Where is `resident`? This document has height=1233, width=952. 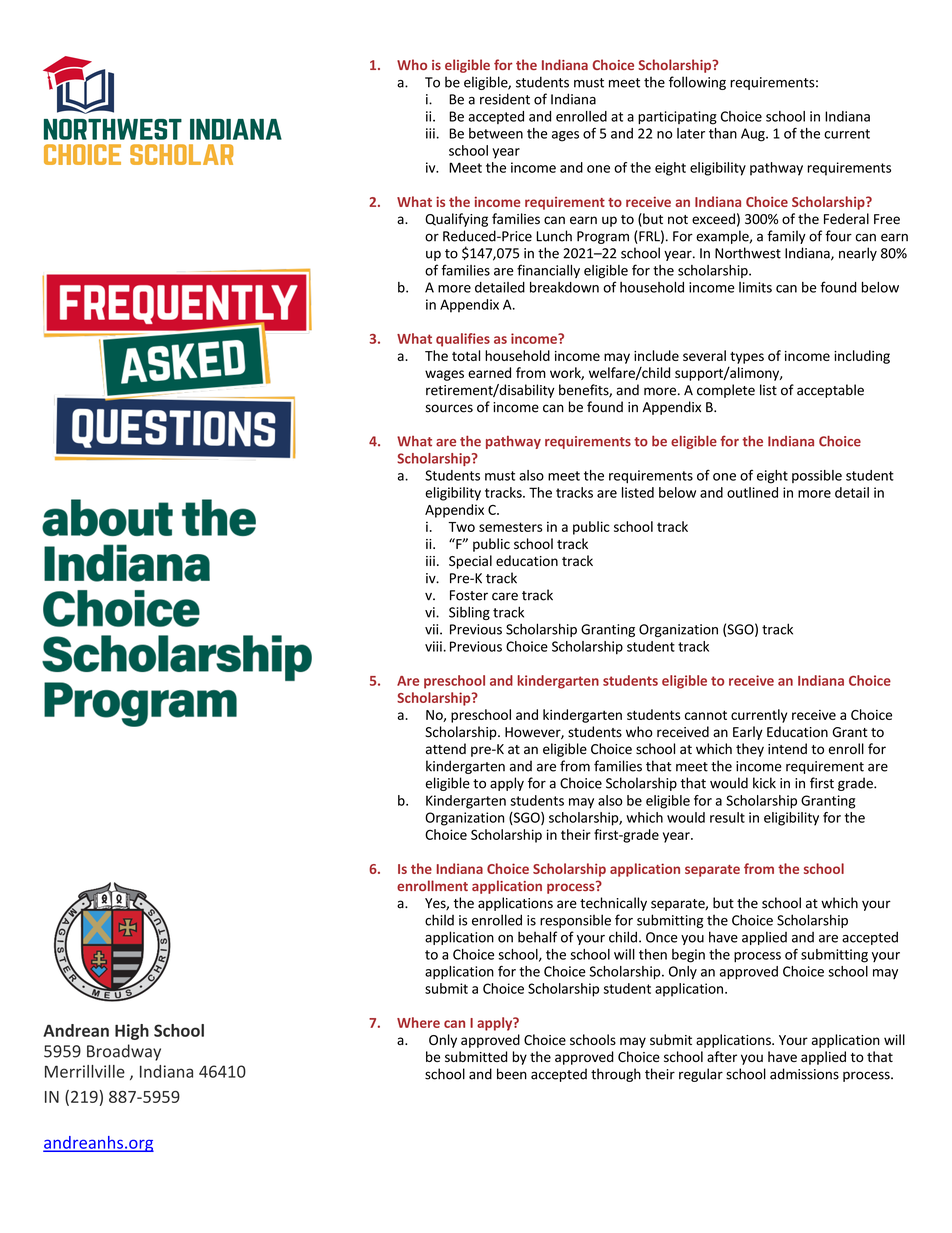 resident is located at coordinates (505, 99).
